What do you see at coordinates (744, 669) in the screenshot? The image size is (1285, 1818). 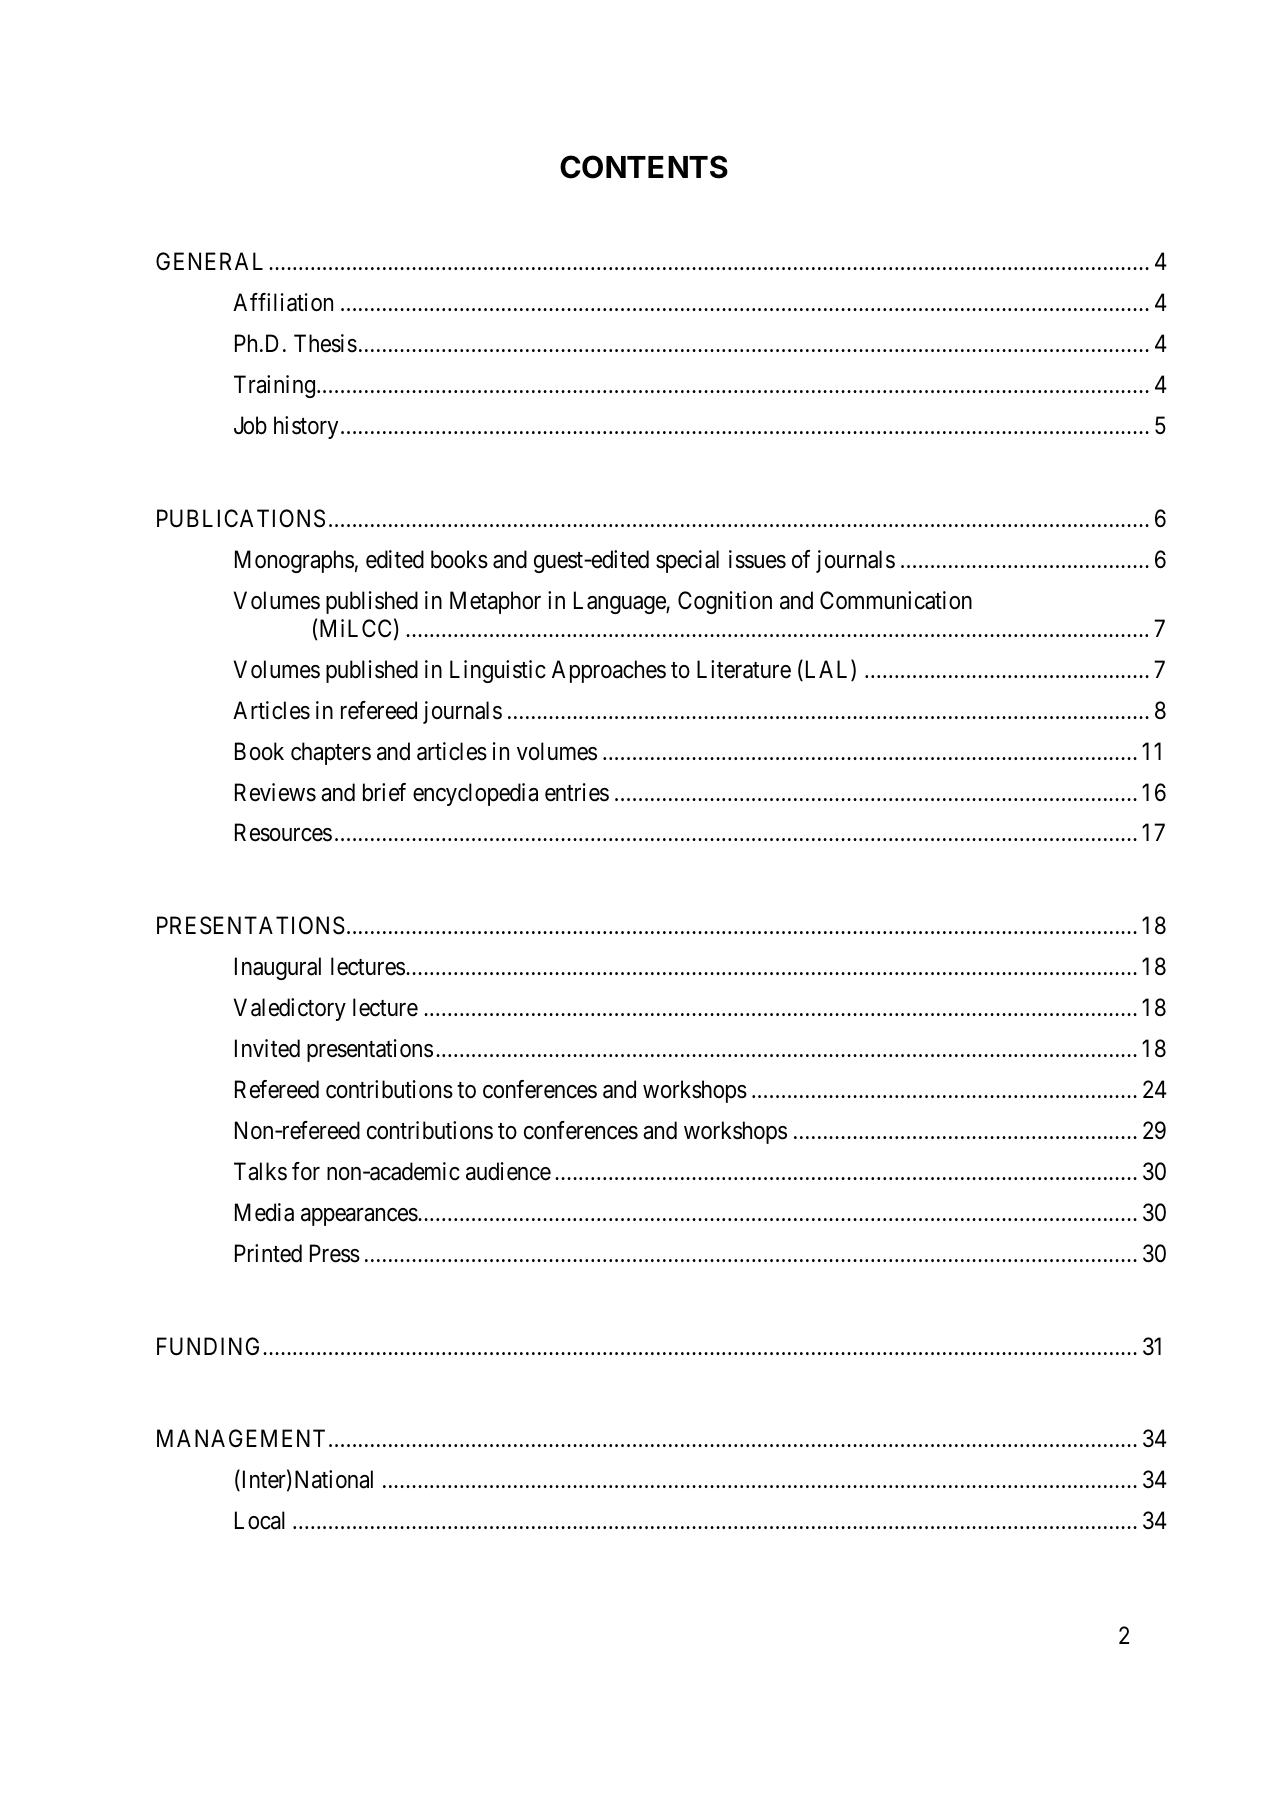 I see `Literature` at bounding box center [744, 669].
